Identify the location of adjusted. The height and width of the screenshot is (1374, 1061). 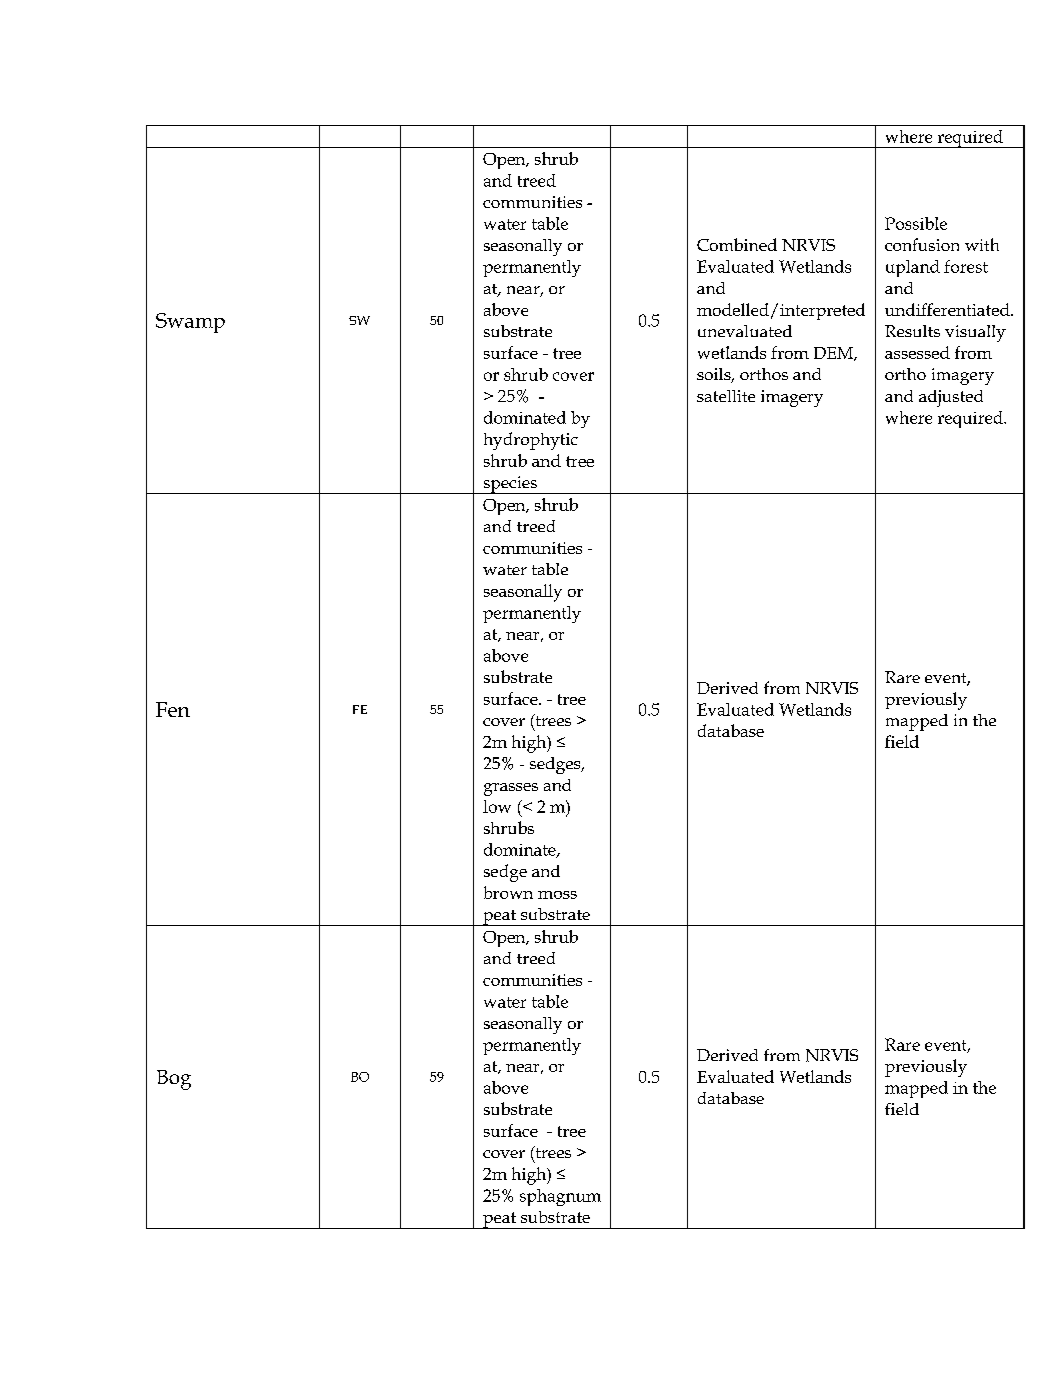
(951, 398).
